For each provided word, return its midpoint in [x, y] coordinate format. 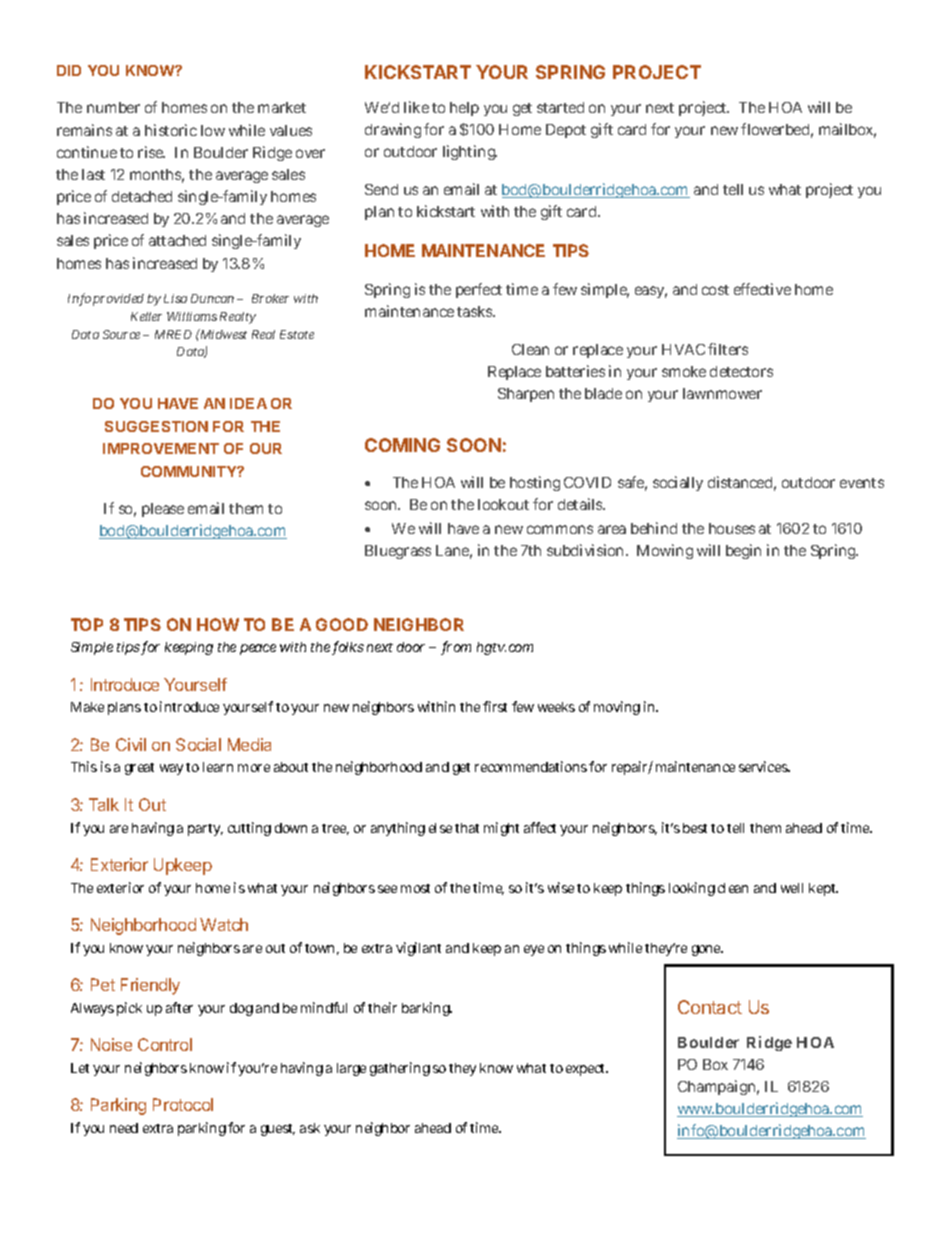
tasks [476, 311]
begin [743, 551]
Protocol [183, 1104]
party [205, 830]
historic [171, 130]
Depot [566, 131]
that [467, 828]
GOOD [342, 624]
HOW [218, 624]
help [464, 109]
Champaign [718, 1087]
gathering [400, 1069]
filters [728, 349]
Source [123, 334]
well [792, 888]
